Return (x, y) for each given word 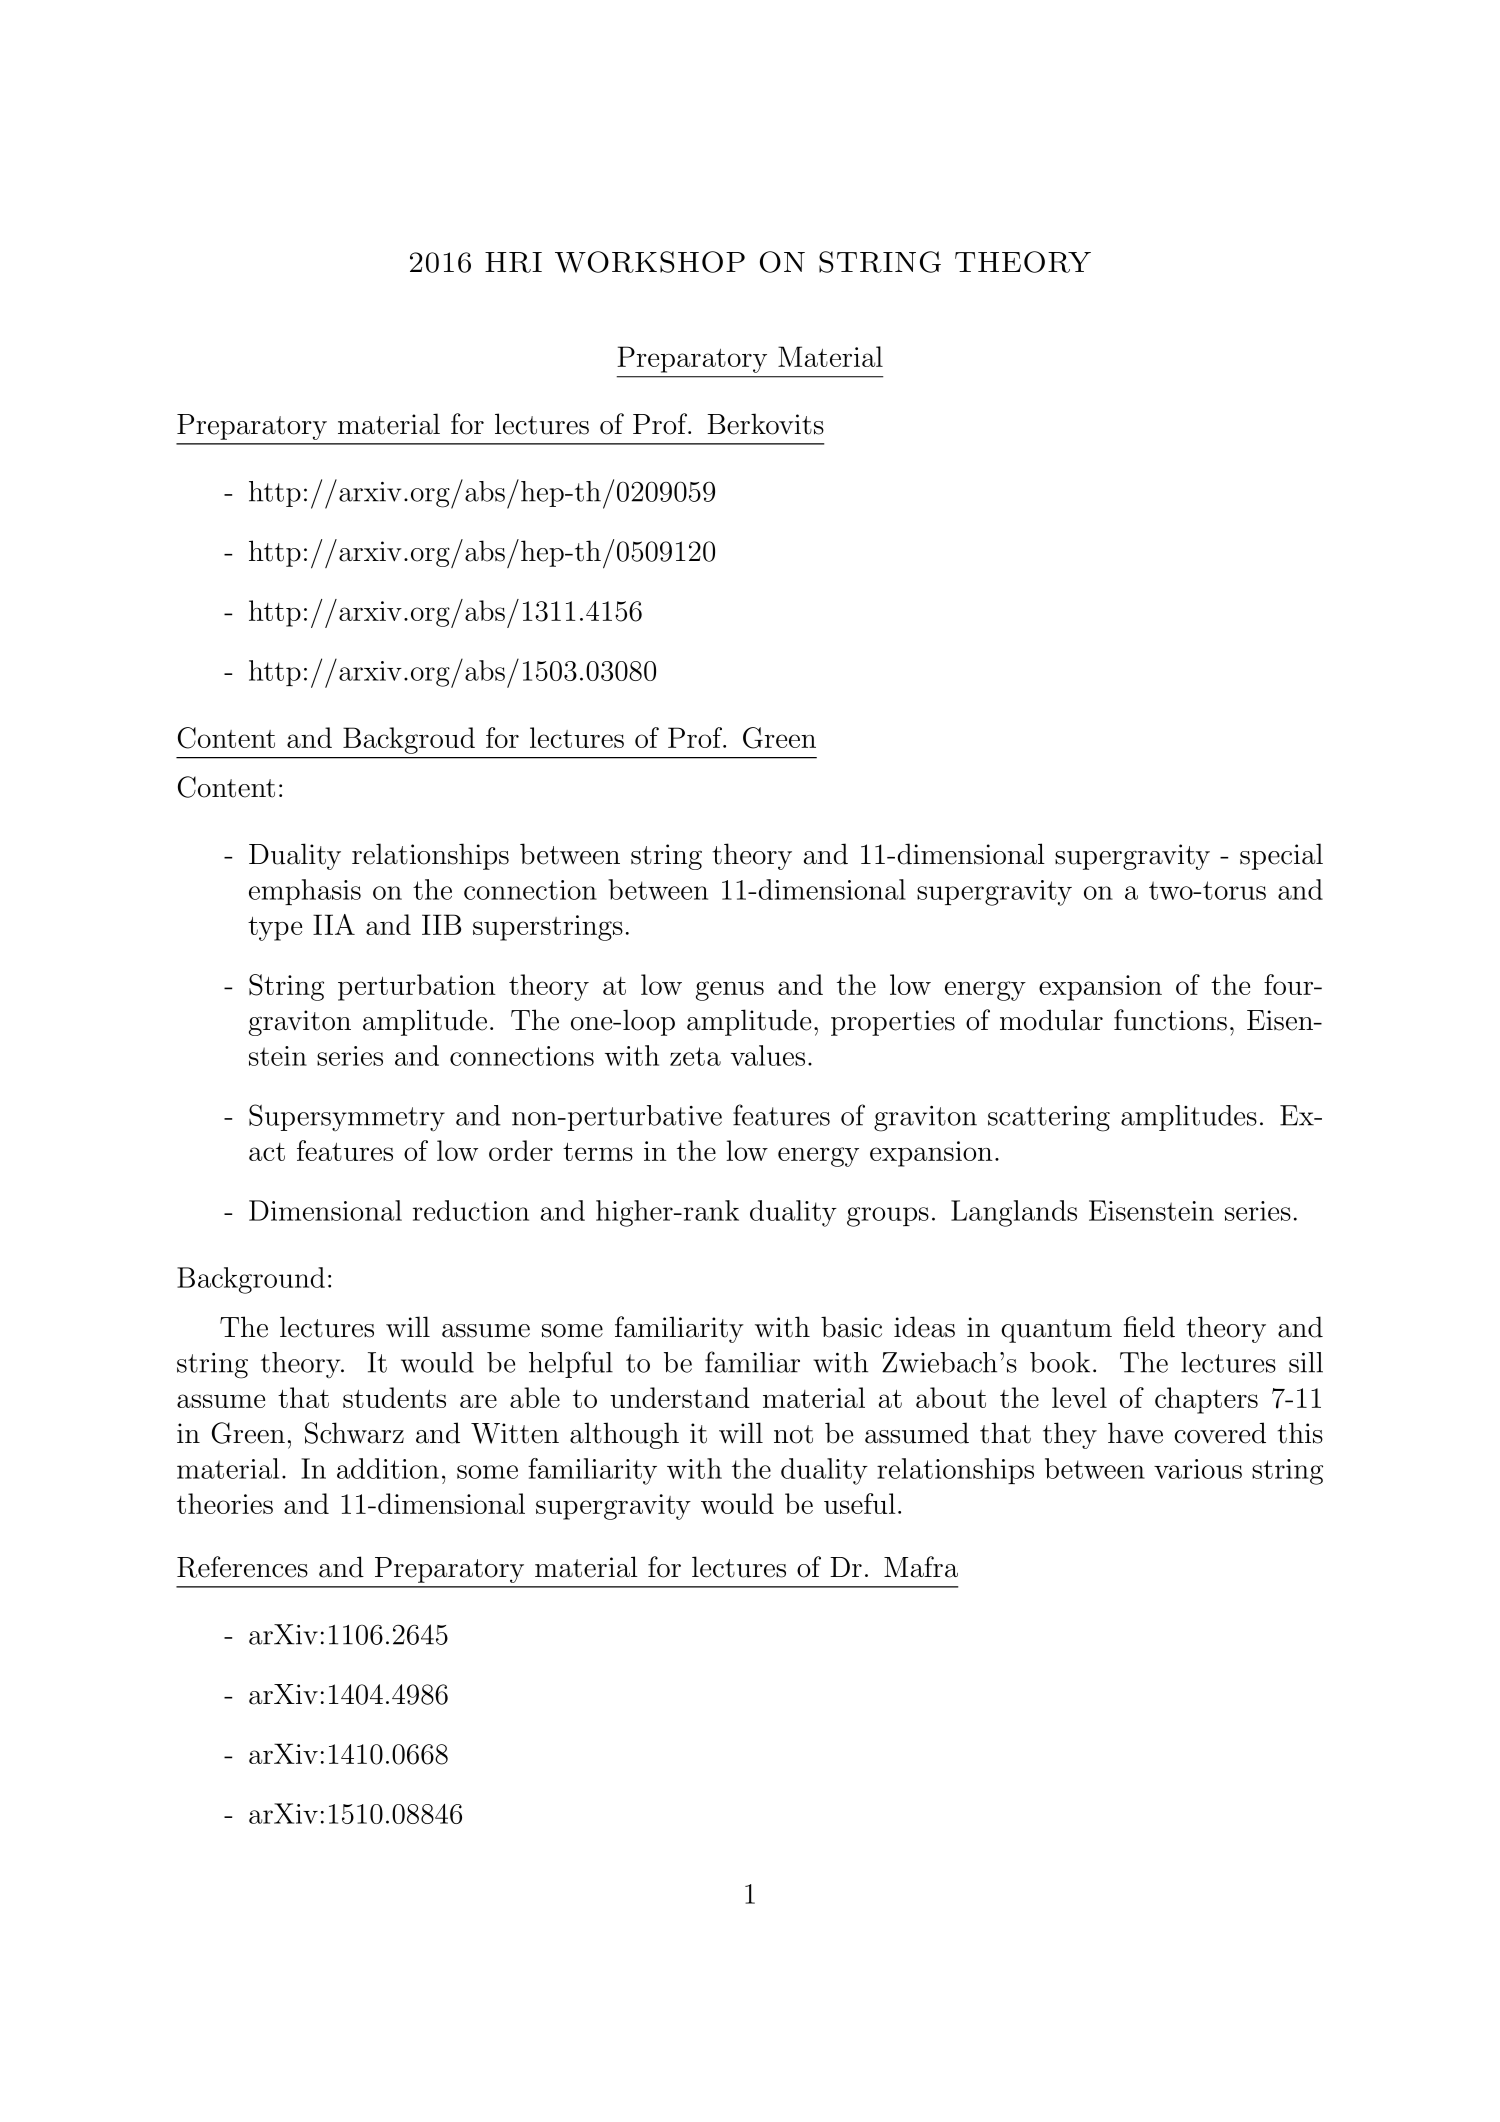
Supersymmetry (347, 1117)
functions (1170, 1020)
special (1281, 856)
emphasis (305, 892)
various (1198, 1469)
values (768, 1055)
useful (860, 1503)
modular (1051, 1020)
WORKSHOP (650, 262)
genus (730, 991)
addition (388, 1468)
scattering (1049, 1119)
